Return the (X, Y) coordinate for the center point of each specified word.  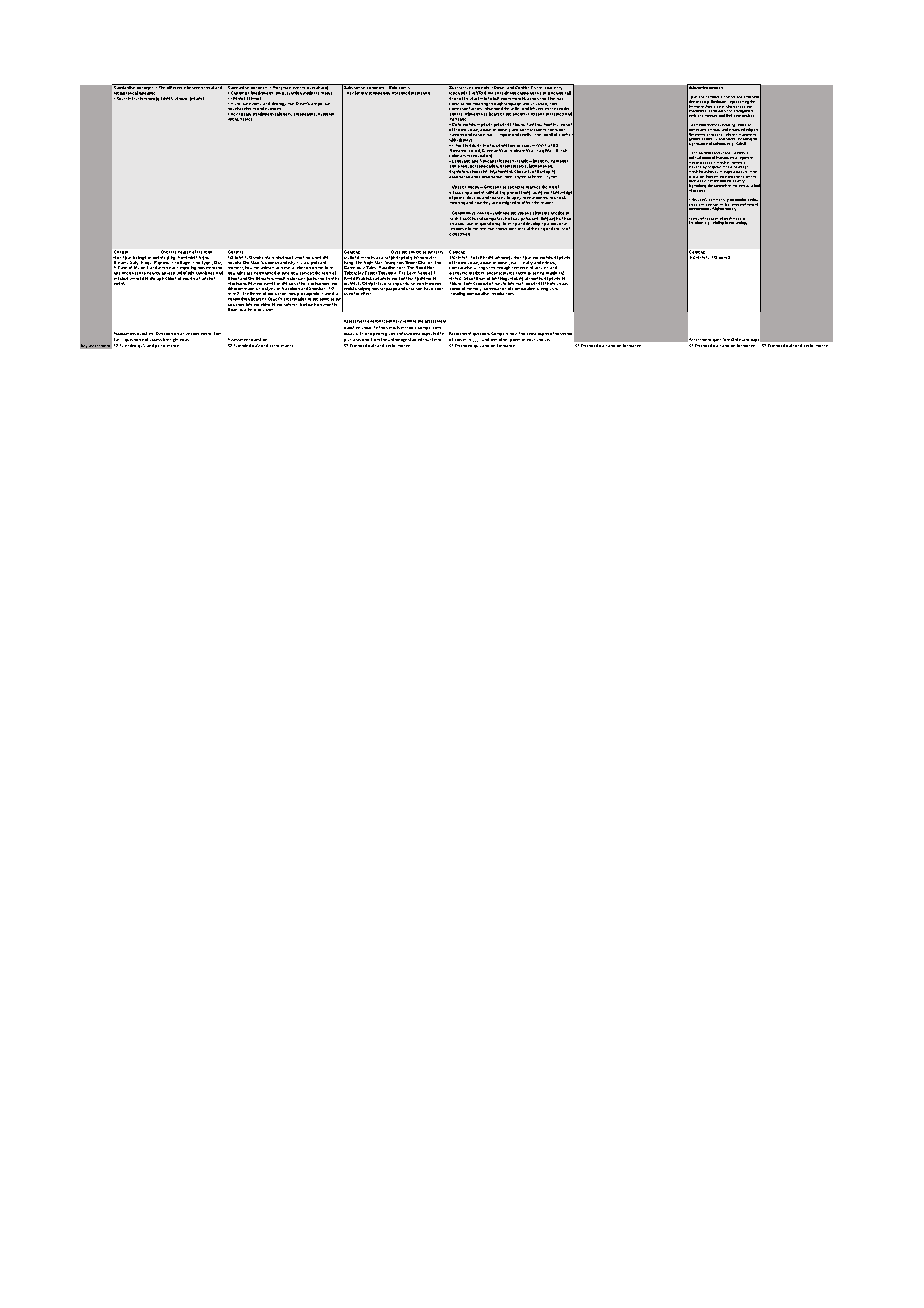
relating (718, 222)
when (299, 257)
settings (719, 143)
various (524, 213)
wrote (316, 257)
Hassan (711, 116)
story (326, 92)
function (294, 93)
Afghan (718, 208)
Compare (499, 334)
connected (505, 145)
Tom (217, 333)
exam (744, 340)
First (475, 257)
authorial (326, 114)
